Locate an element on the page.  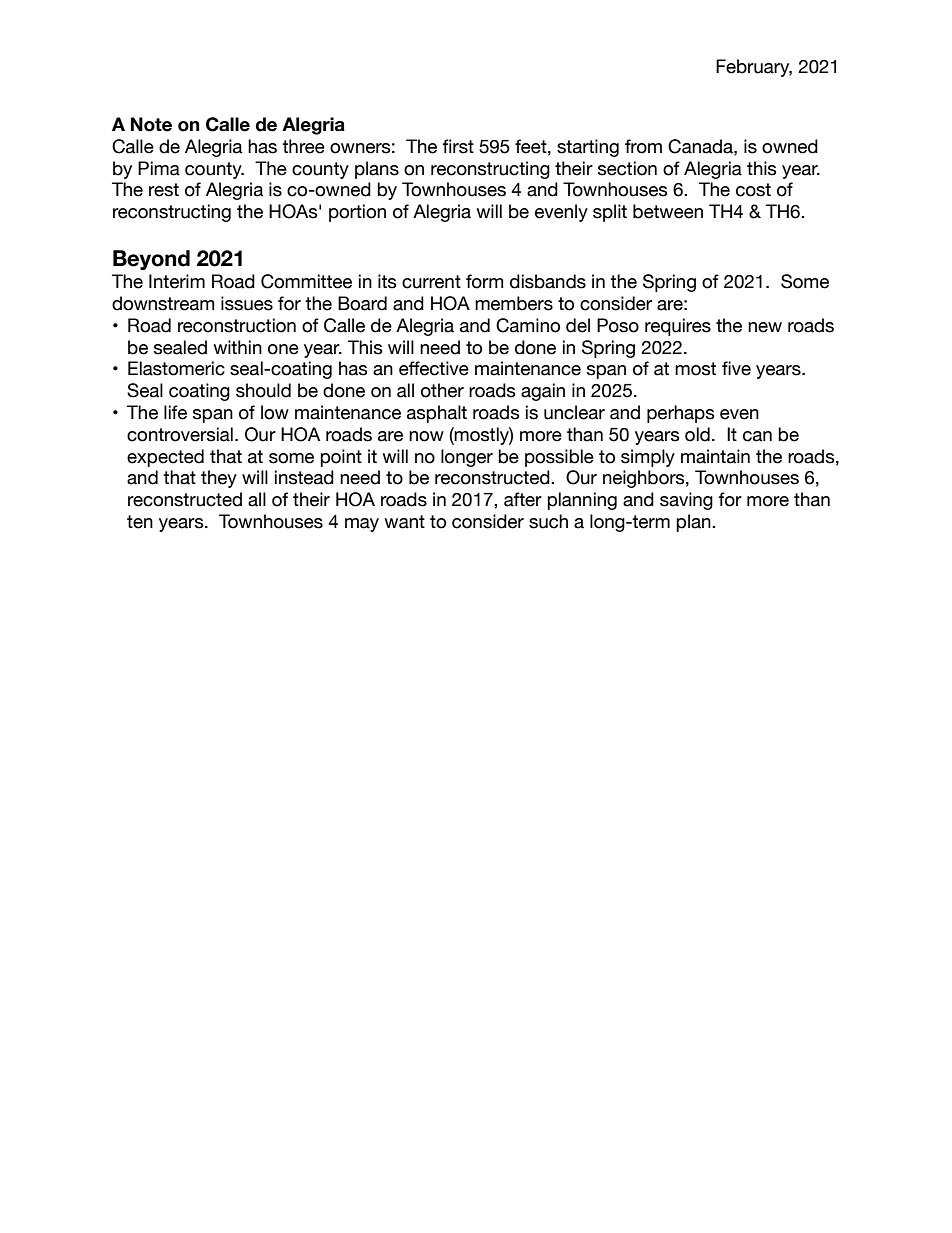
from is located at coordinates (643, 146).
